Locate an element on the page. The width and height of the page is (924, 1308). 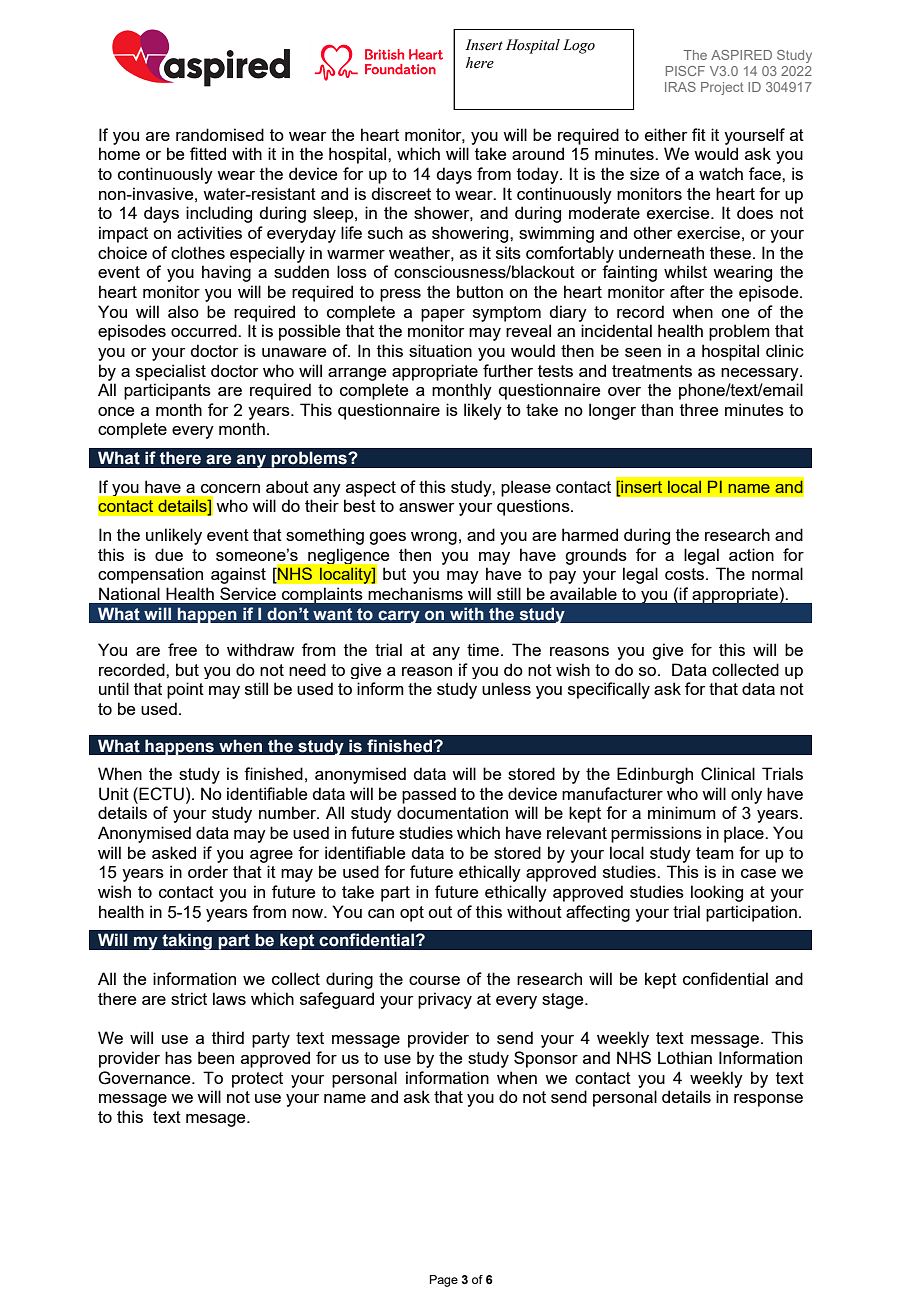
time is located at coordinates (483, 649).
